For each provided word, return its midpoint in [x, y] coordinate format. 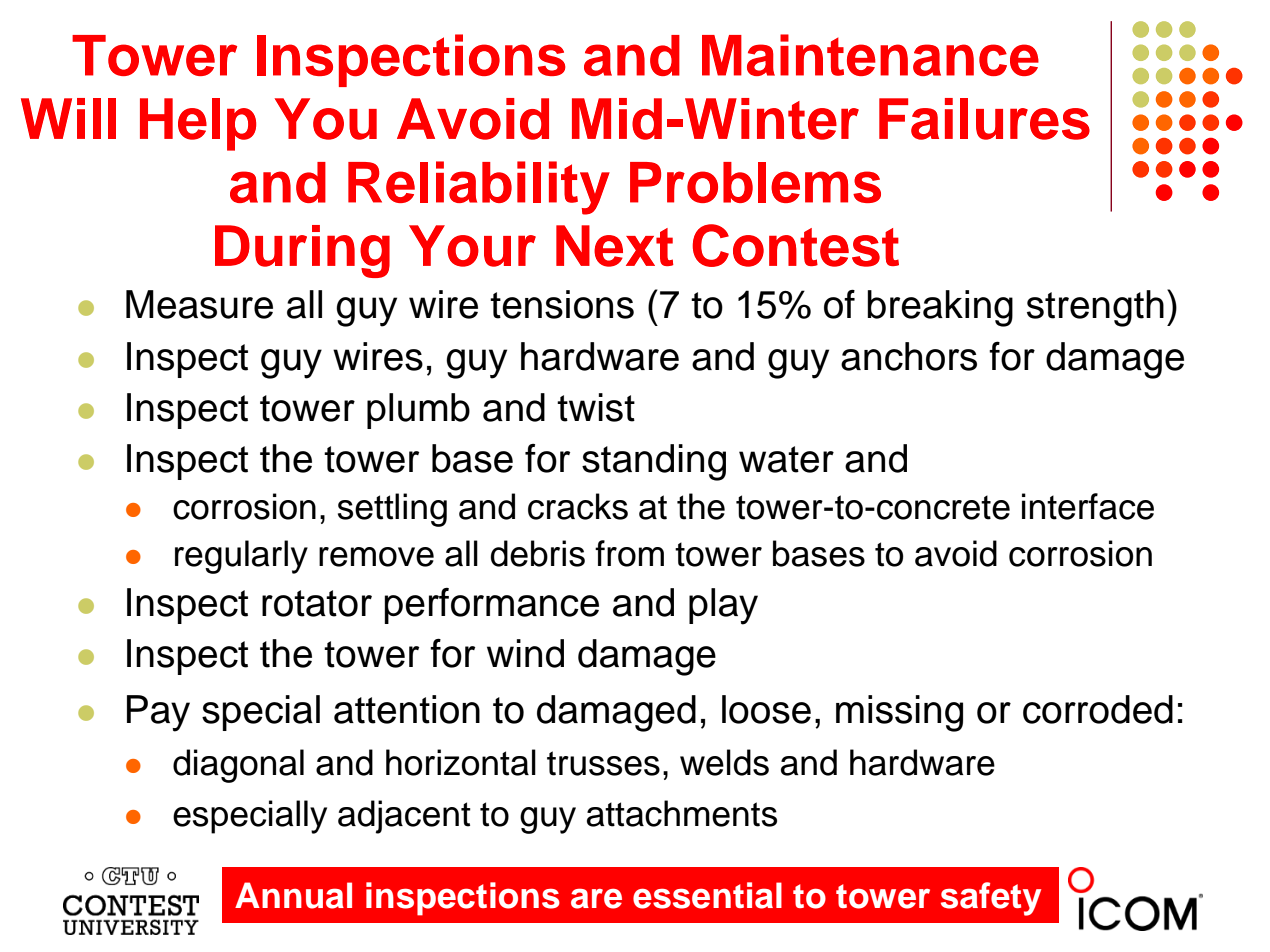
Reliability [479, 188]
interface [1088, 506]
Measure [199, 304]
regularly [241, 557]
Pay [158, 713]
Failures [984, 119]
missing [899, 713]
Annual [293, 895]
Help [198, 124]
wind [525, 653]
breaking [940, 308]
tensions [562, 304]
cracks [578, 506]
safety [991, 899]
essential [707, 895]
